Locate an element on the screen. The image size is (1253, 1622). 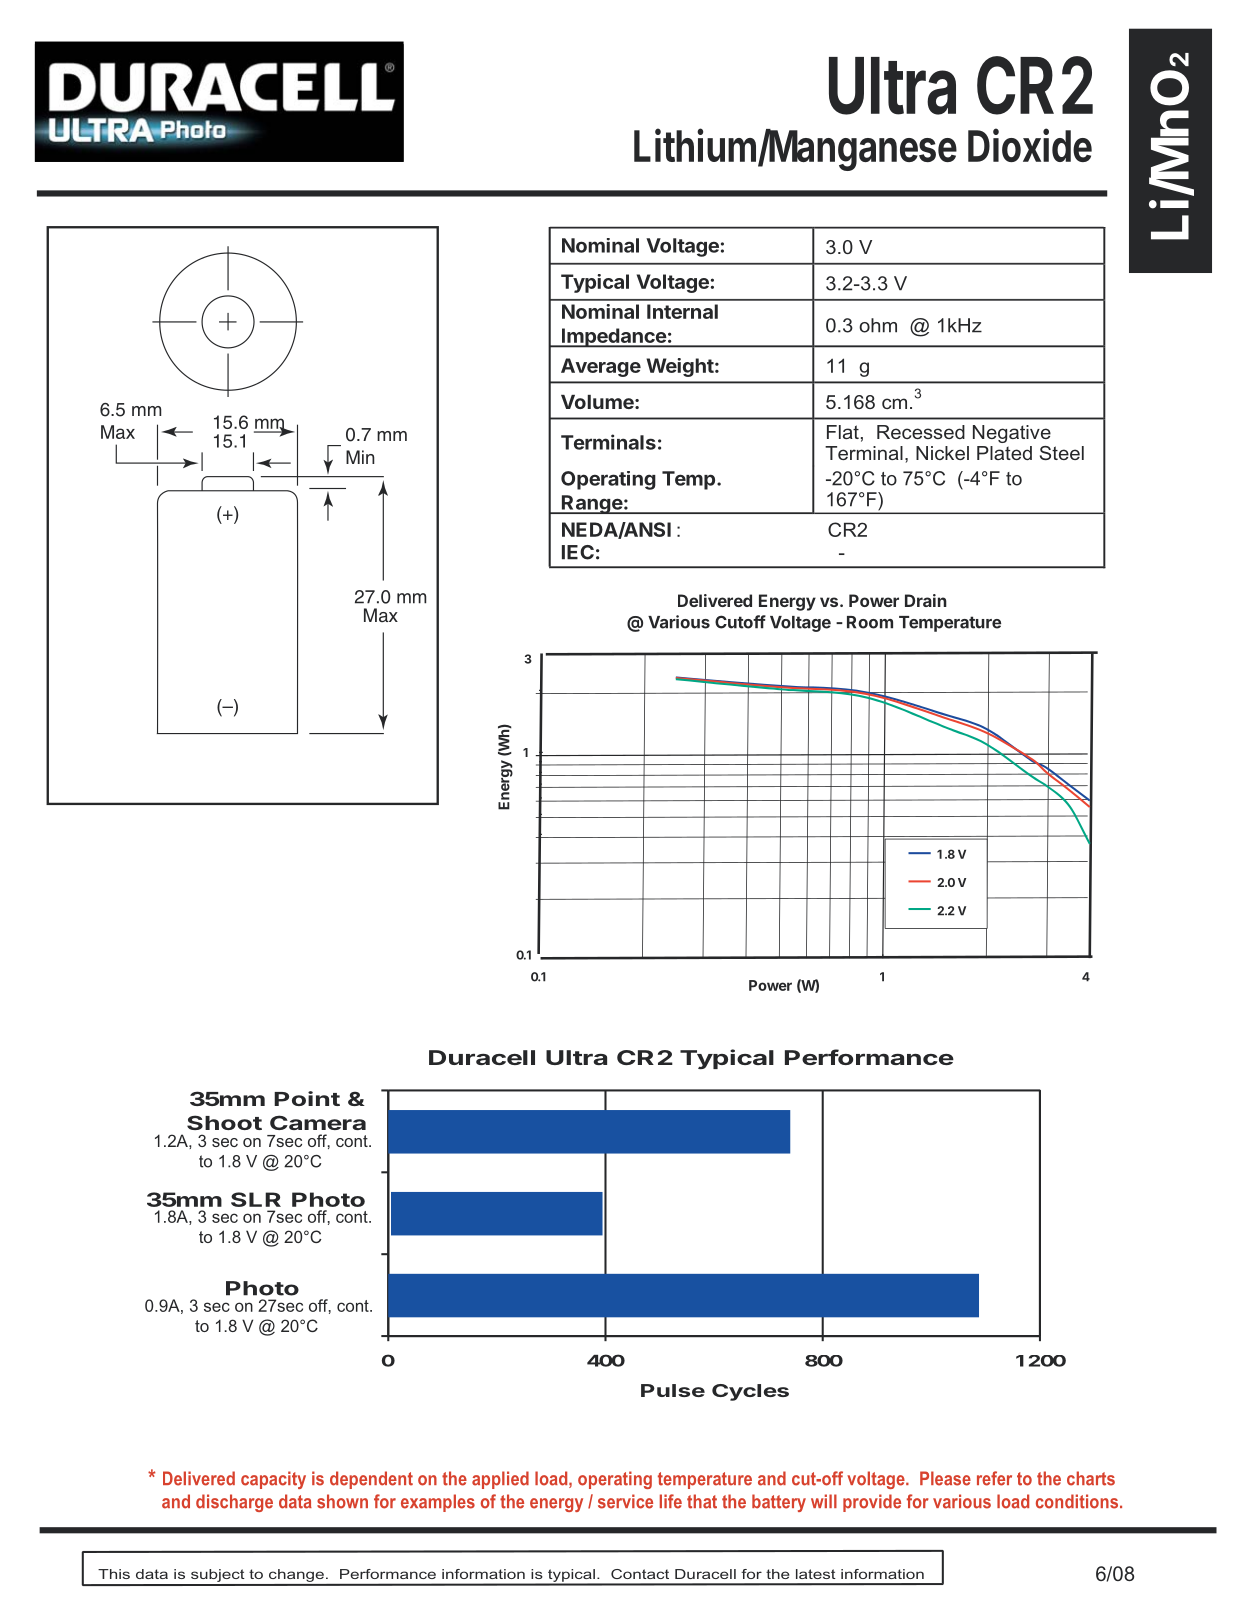
Cycles is located at coordinates (750, 1392).
